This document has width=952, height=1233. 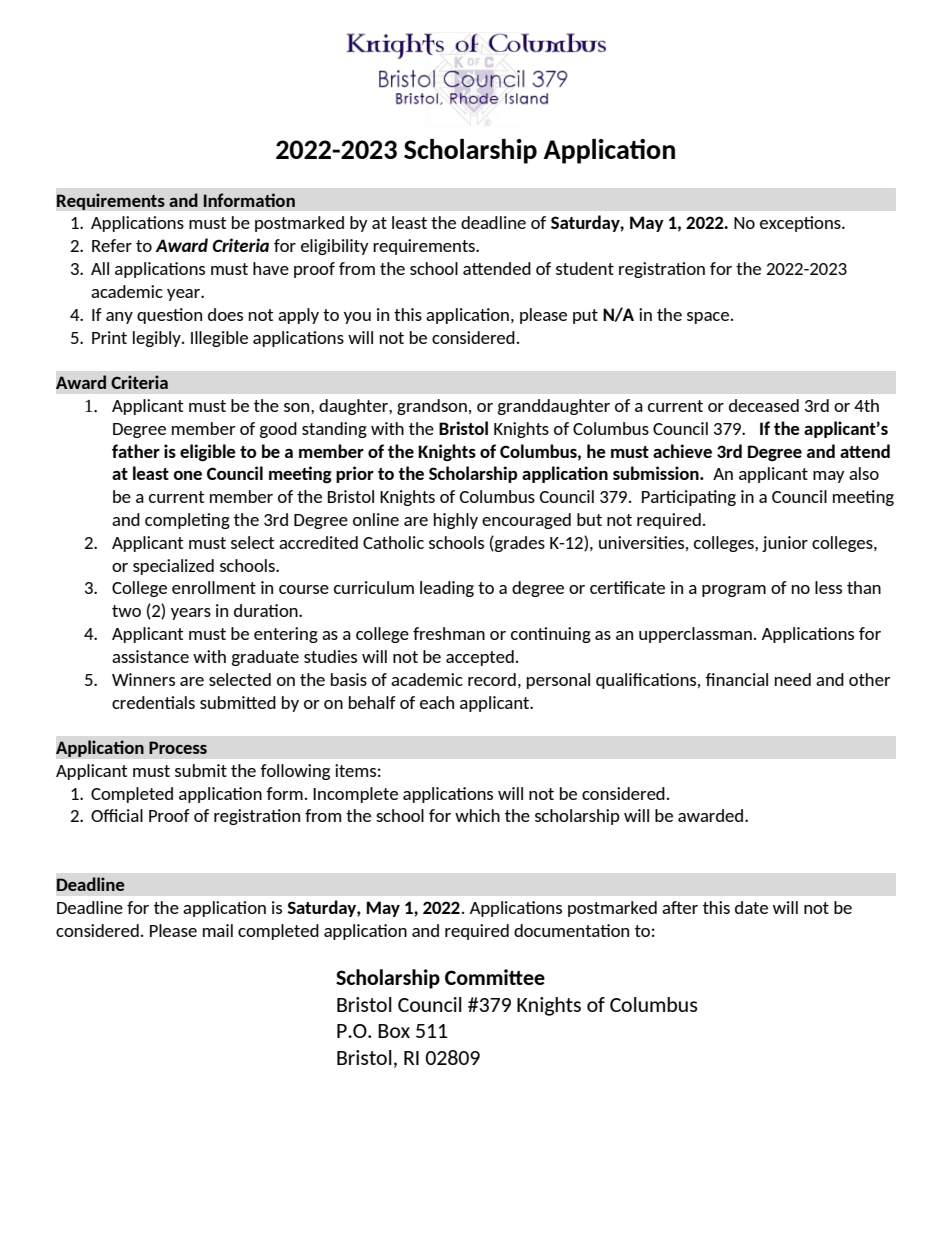 What do you see at coordinates (218, 930) in the document?
I see `mail` at bounding box center [218, 930].
